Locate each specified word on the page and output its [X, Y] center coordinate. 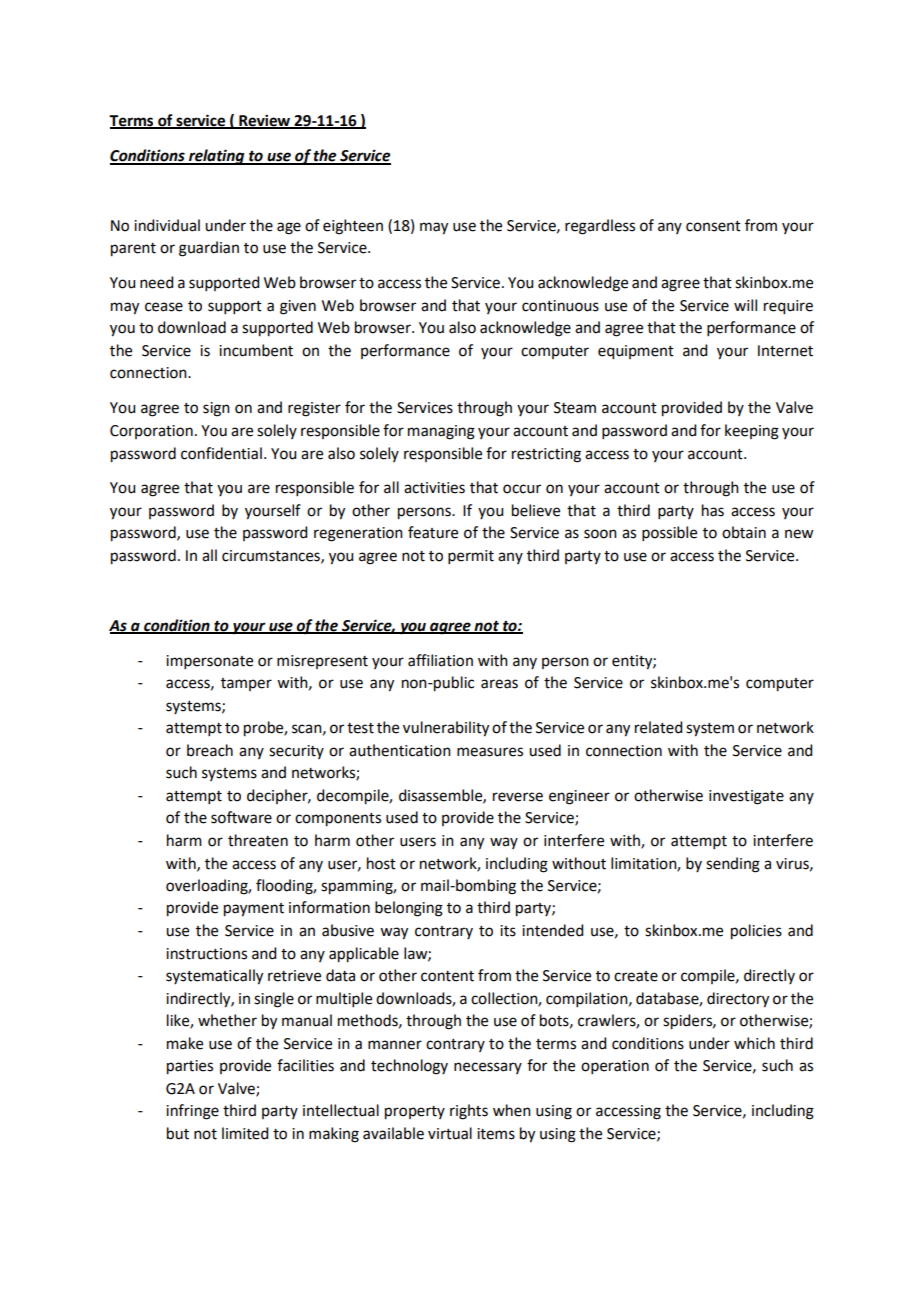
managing [441, 432]
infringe [192, 1112]
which [754, 1043]
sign [216, 409]
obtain [744, 532]
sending [733, 865]
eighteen [353, 227]
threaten [258, 840]
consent [713, 226]
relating [217, 157]
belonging [409, 909]
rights [469, 1112]
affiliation [440, 660]
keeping [752, 432]
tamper [246, 684]
